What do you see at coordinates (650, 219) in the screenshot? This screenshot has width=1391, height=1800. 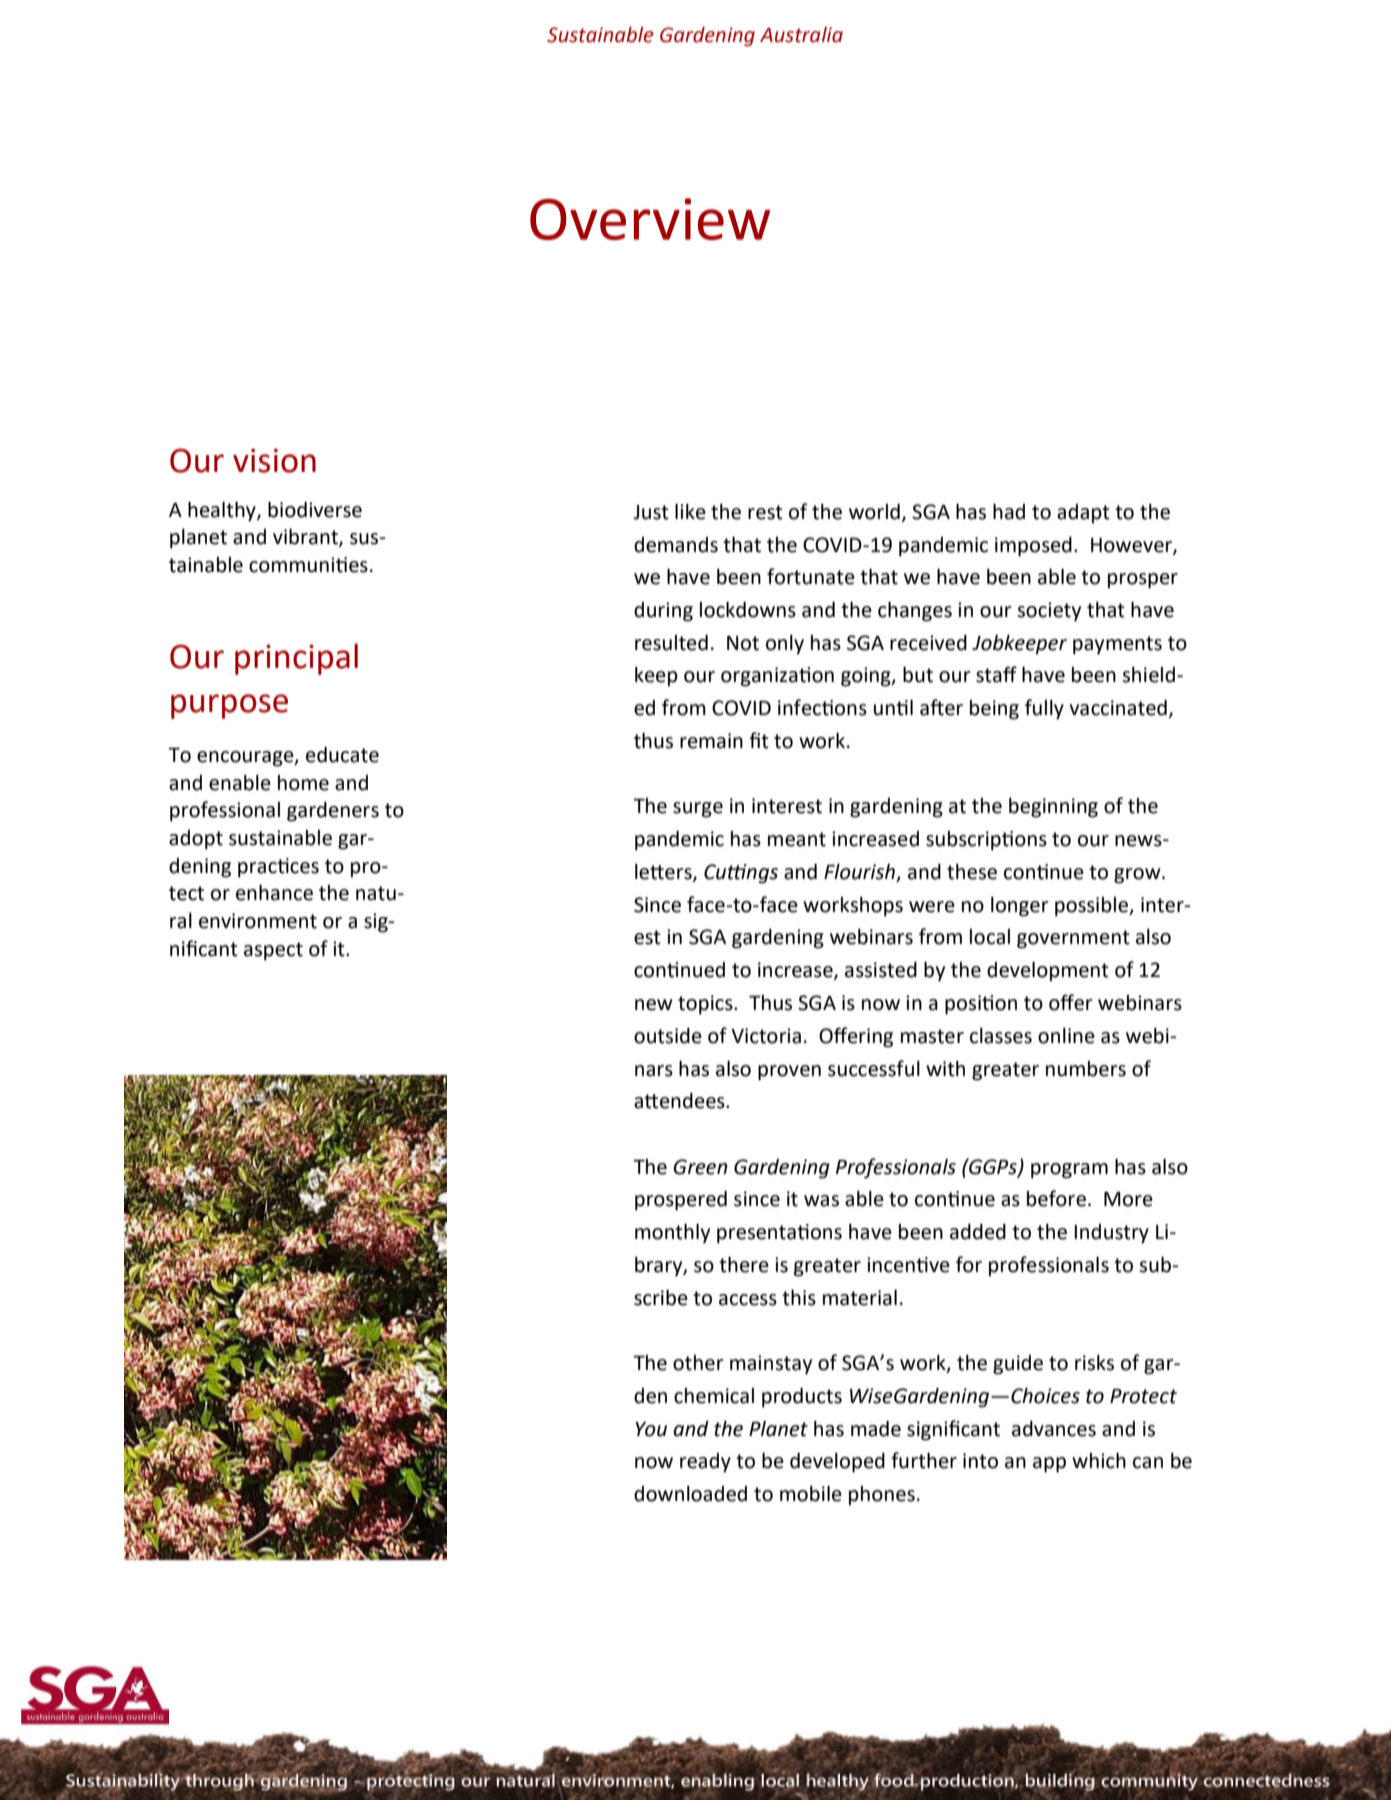 I see `Overview` at bounding box center [650, 219].
